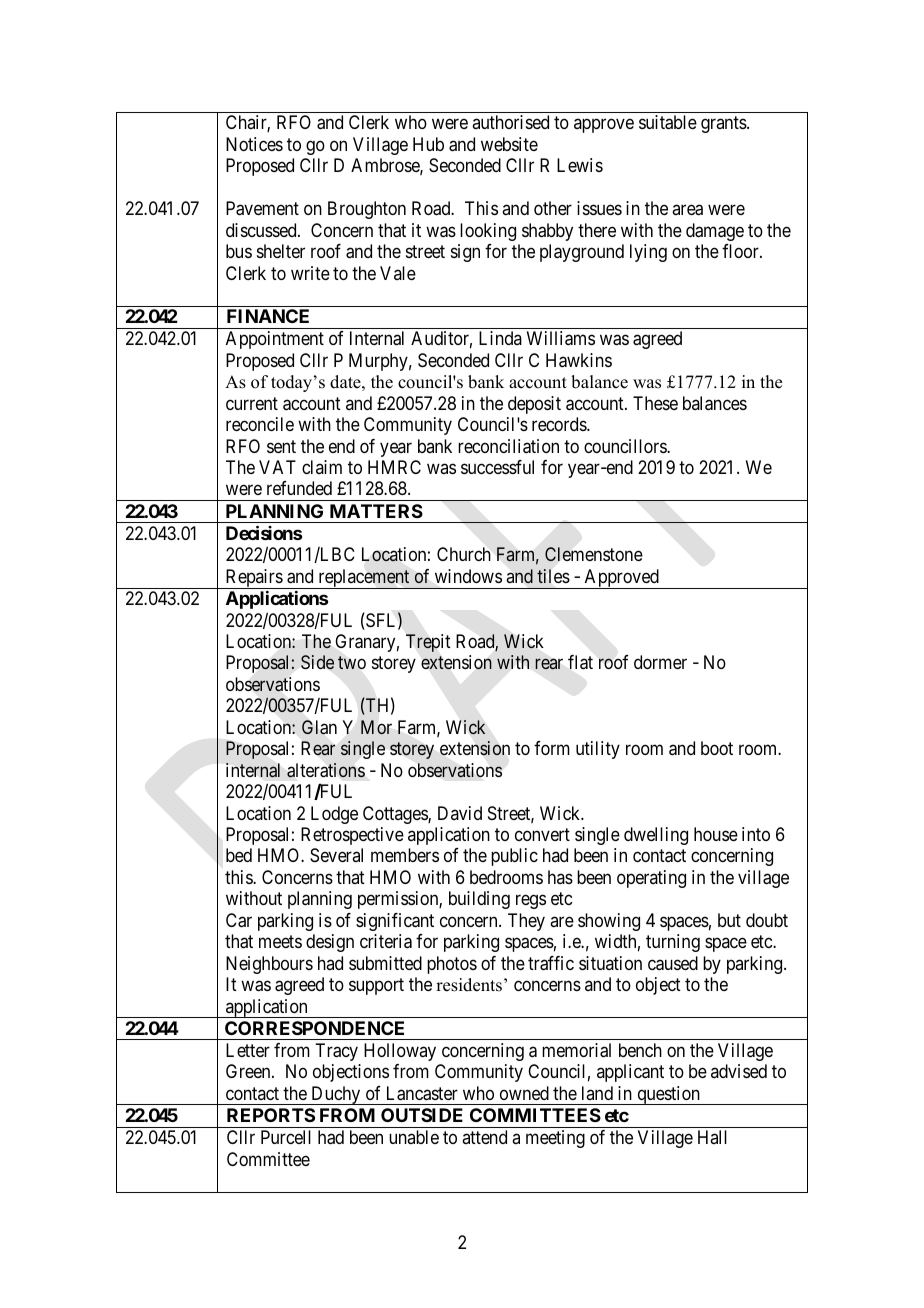 The width and height of the image is (924, 1308). What do you see at coordinates (724, 125) in the image?
I see `grants` at bounding box center [724, 125].
